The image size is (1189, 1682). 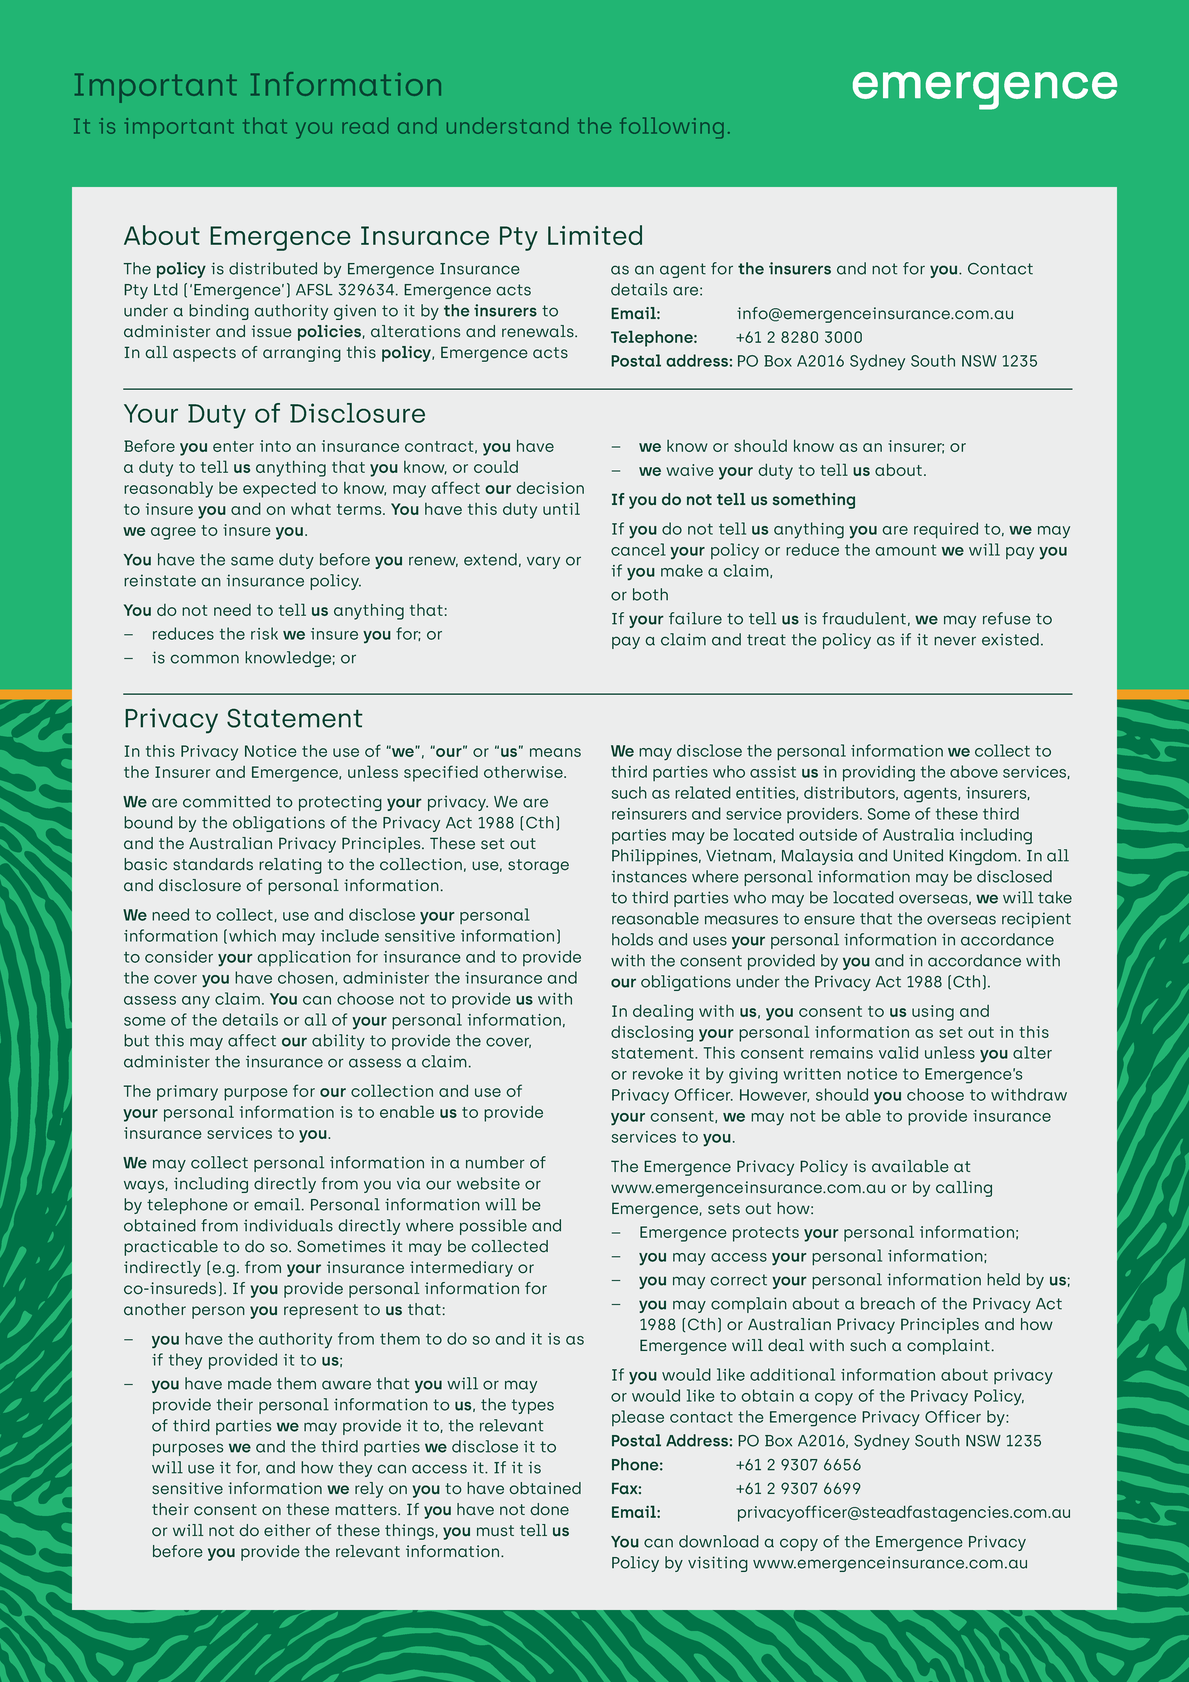 I want to click on individuals, so click(x=288, y=1225).
